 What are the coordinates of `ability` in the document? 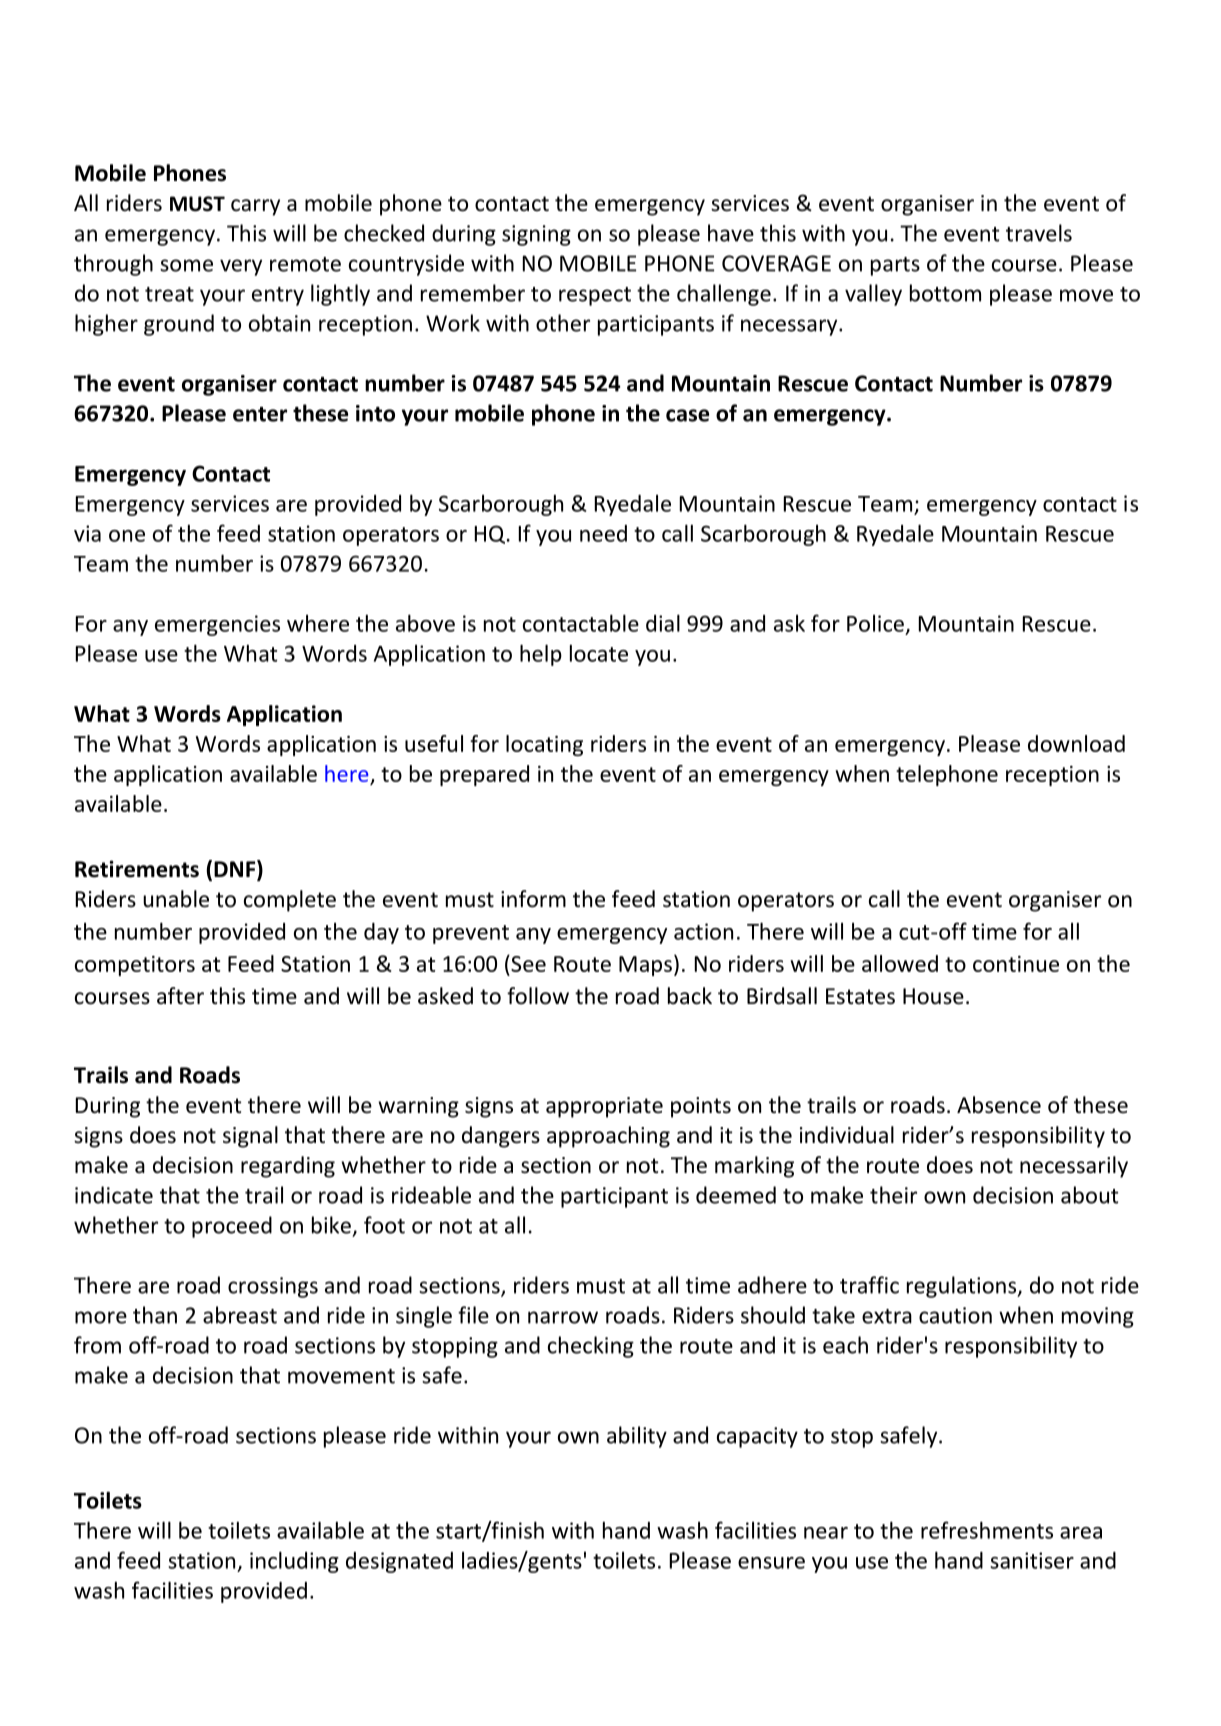 It's located at (637, 1437).
